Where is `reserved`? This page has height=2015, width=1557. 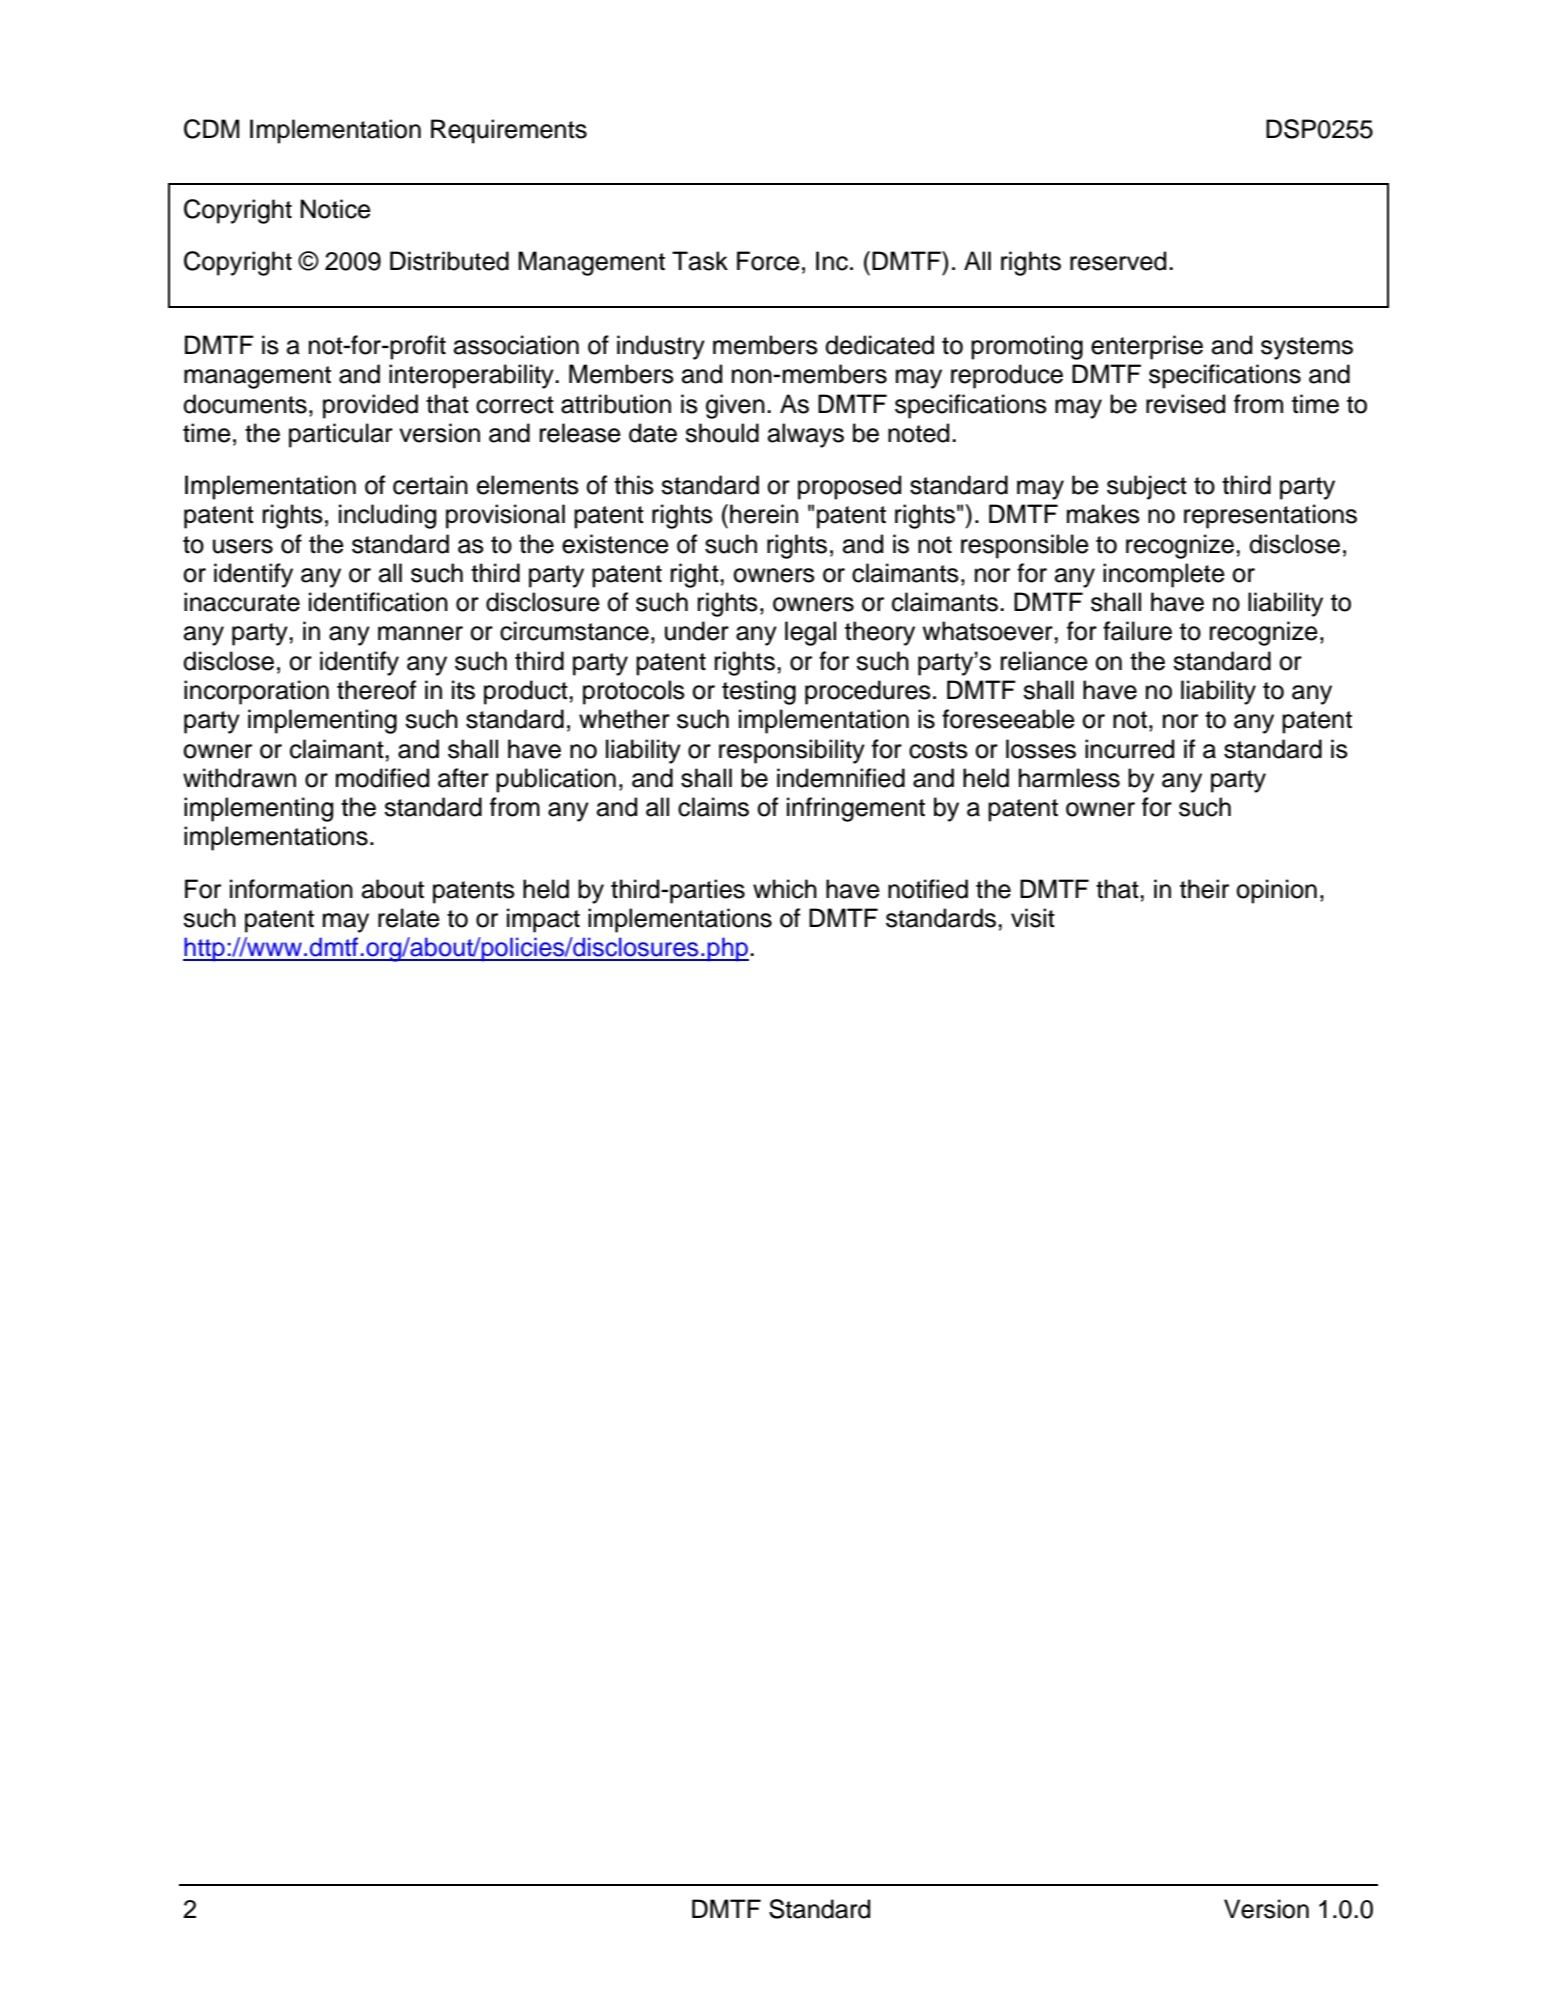 reserved is located at coordinates (1118, 261).
